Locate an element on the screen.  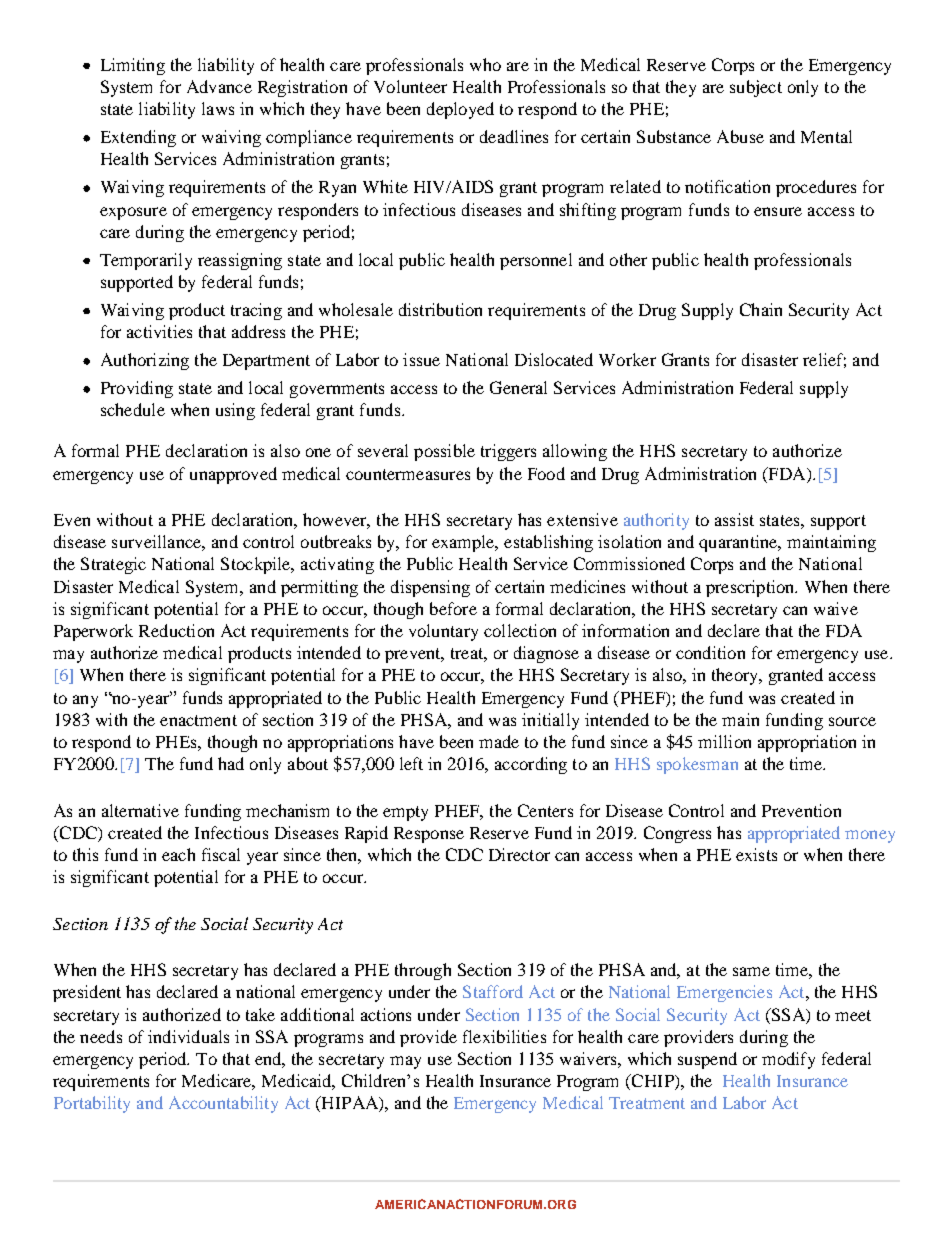
exists is located at coordinates (756, 854).
